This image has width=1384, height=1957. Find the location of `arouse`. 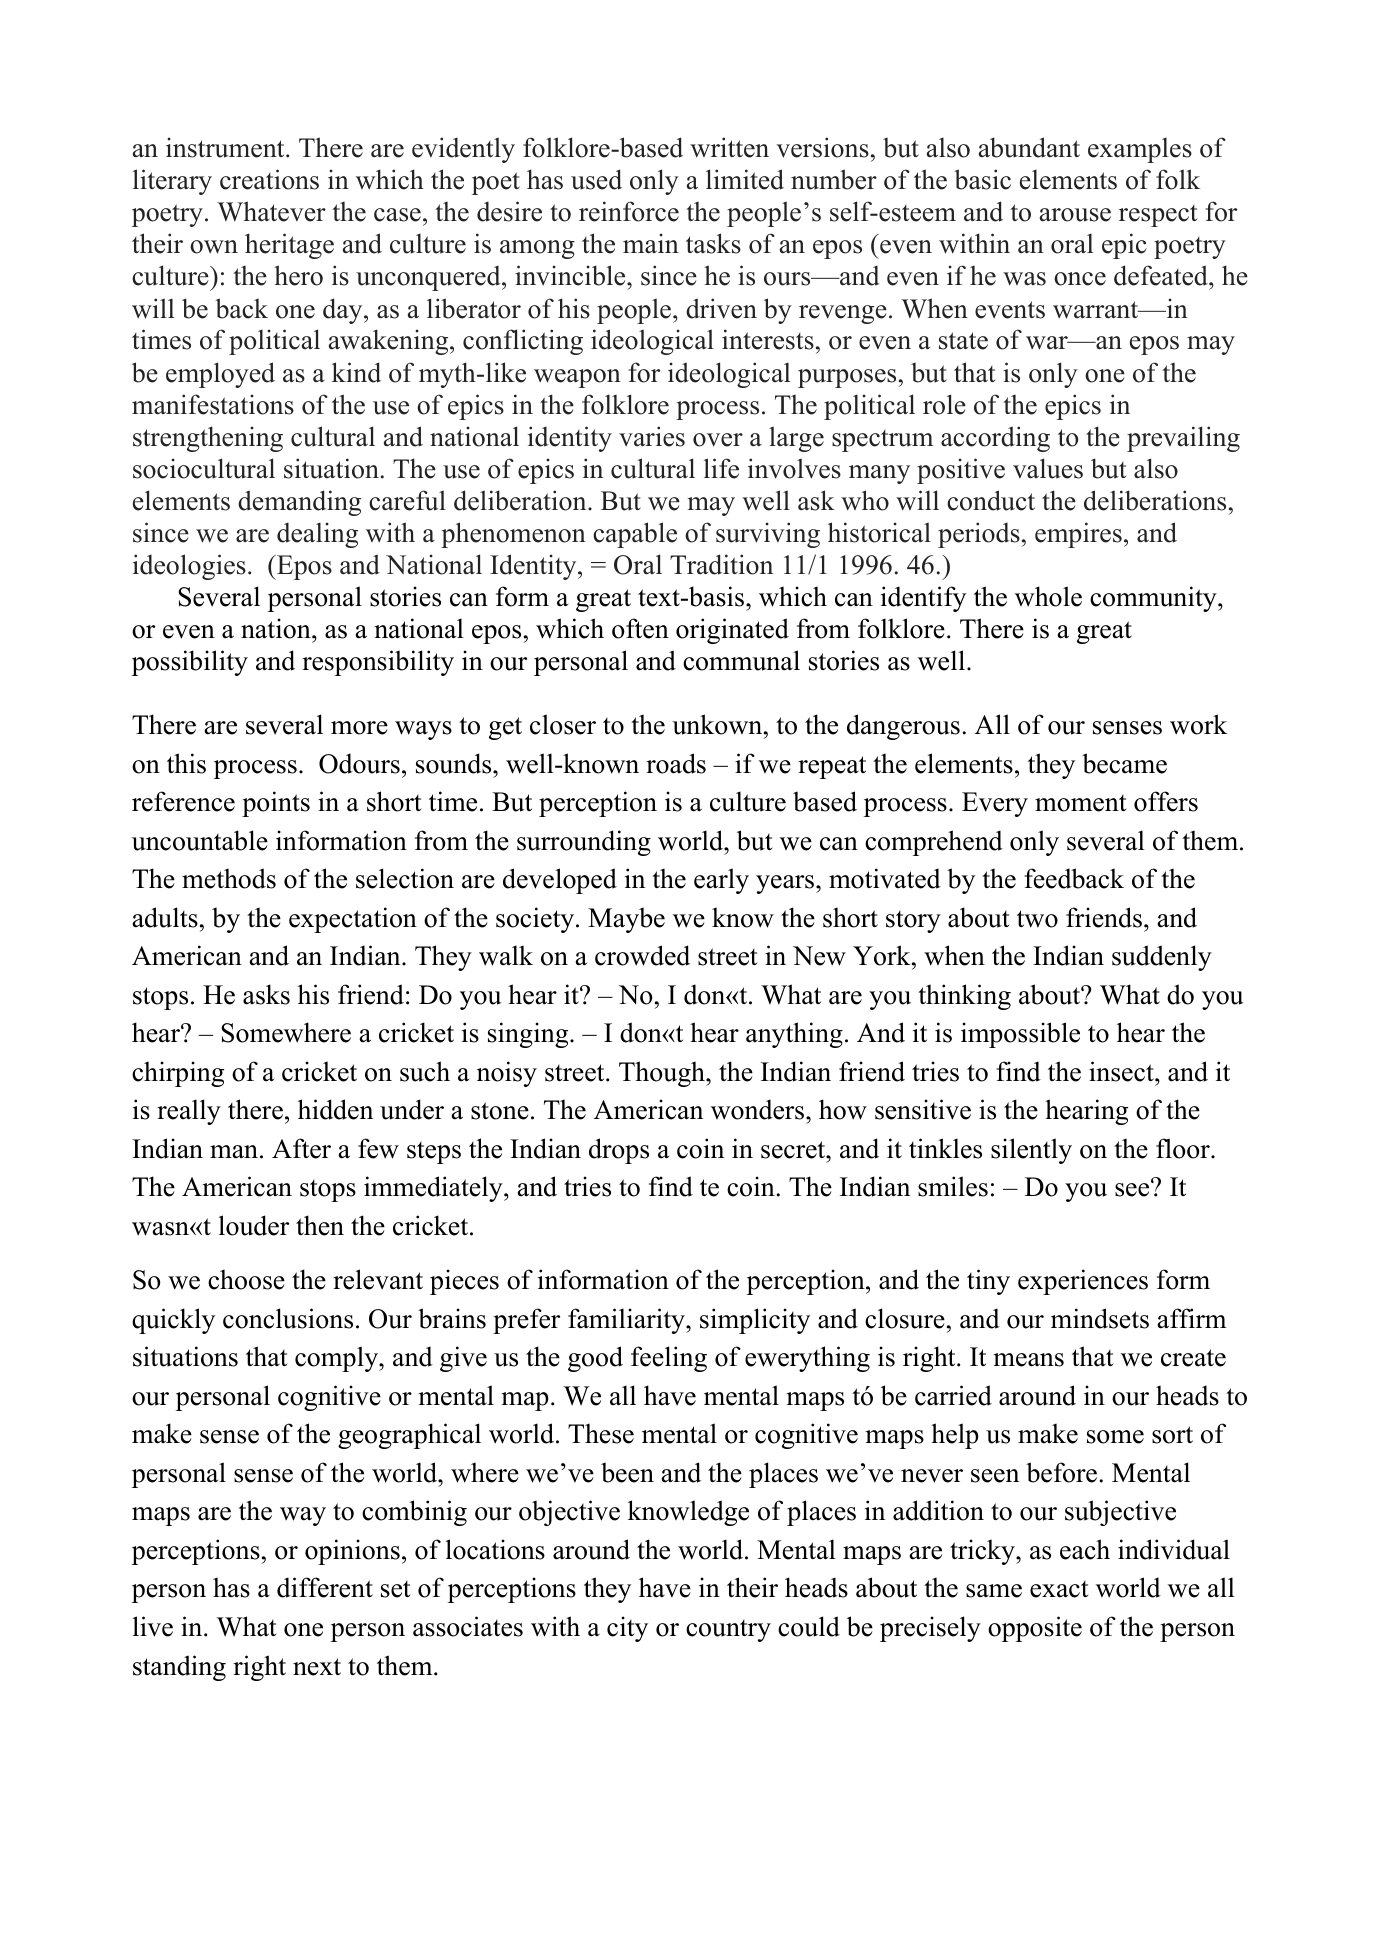

arouse is located at coordinates (1075, 215).
